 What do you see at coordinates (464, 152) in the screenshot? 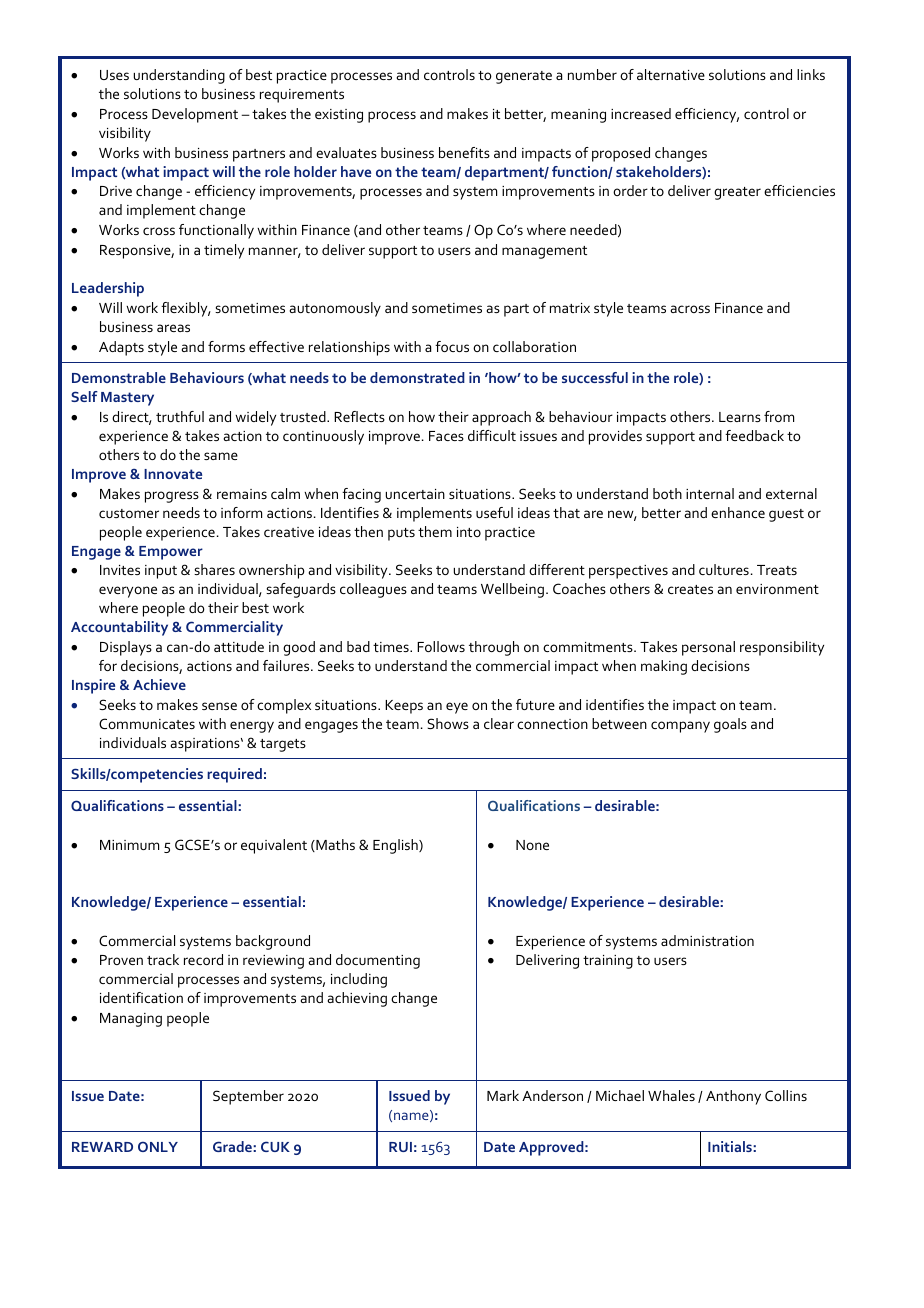
I see `benefits` at bounding box center [464, 152].
